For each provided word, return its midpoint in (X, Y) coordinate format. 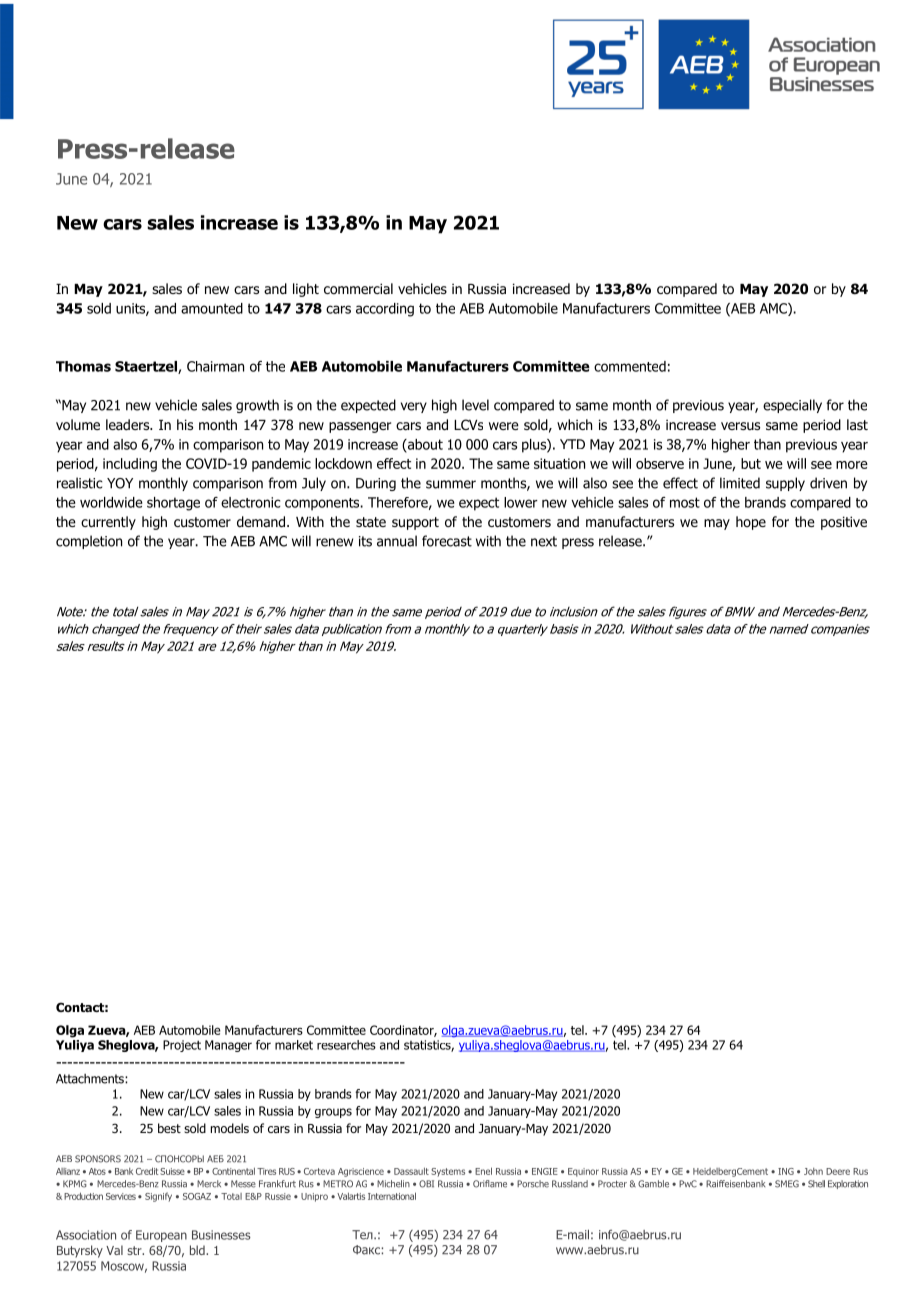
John (813, 1171)
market (294, 1045)
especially (792, 406)
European (161, 1236)
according (385, 310)
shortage (173, 504)
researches (346, 1045)
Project (182, 1046)
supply (785, 484)
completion (89, 542)
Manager (228, 1046)
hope (751, 523)
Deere (838, 1171)
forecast (447, 541)
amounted (212, 308)
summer (451, 484)
